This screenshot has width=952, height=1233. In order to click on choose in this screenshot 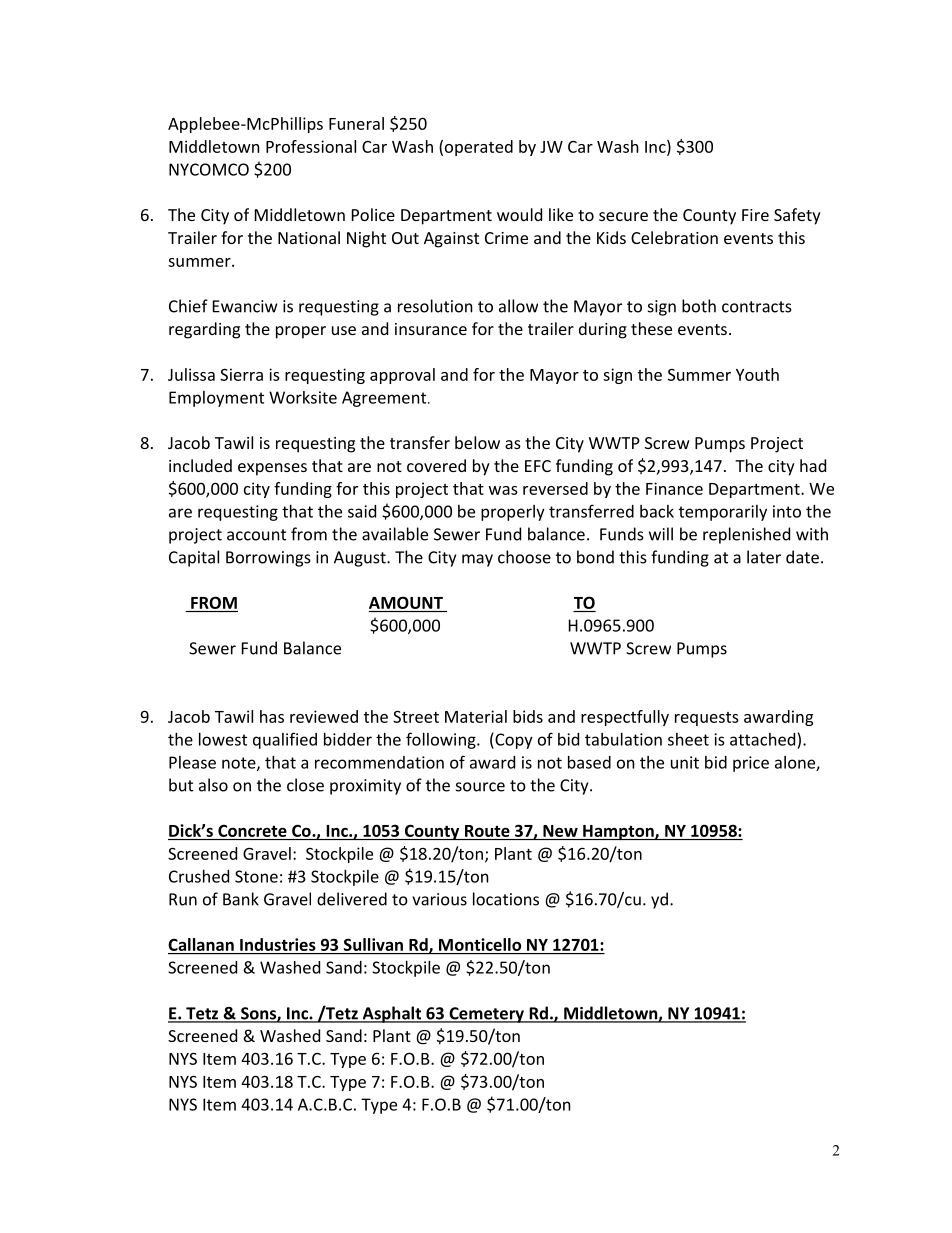, I will do `click(524, 557)`.
